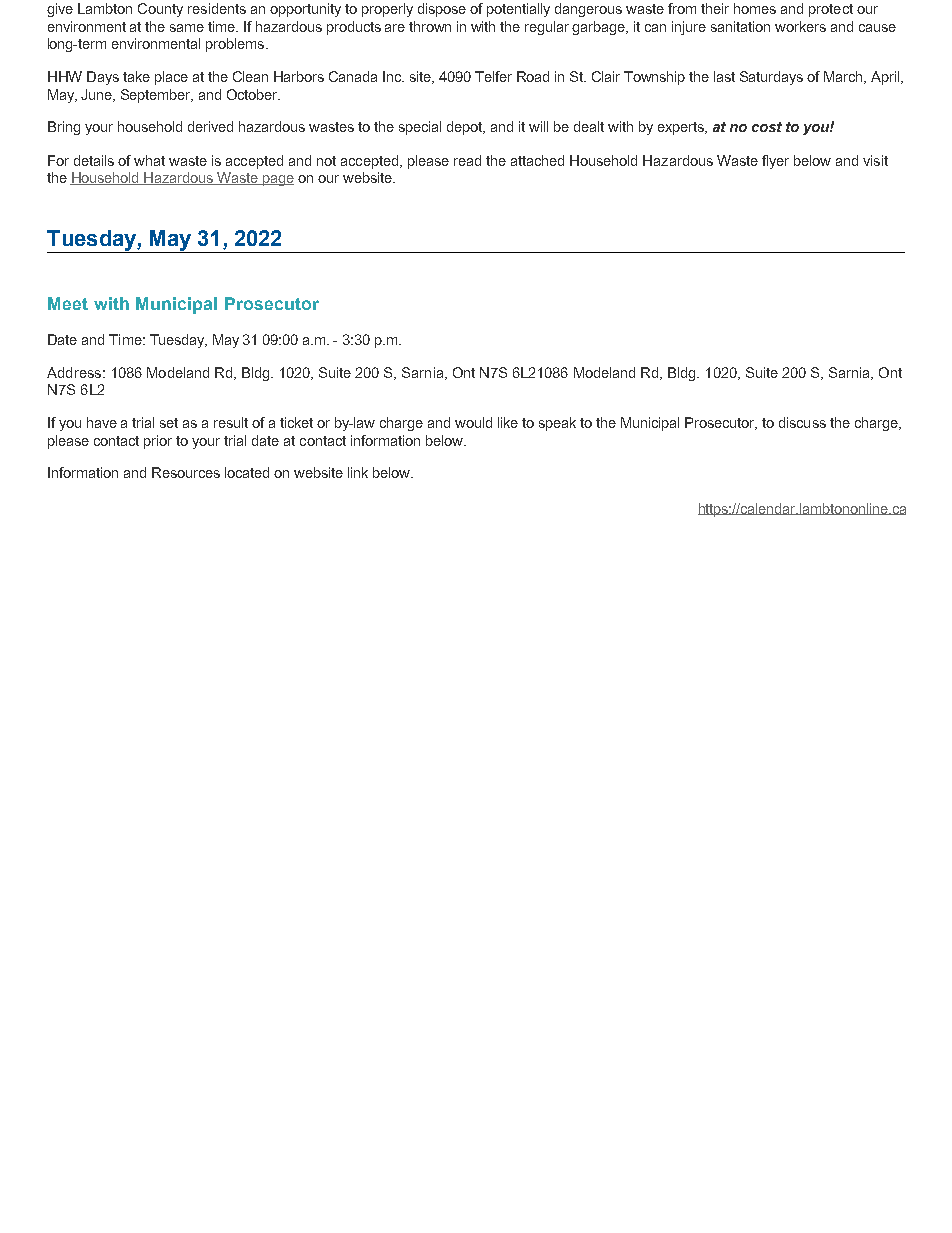  What do you see at coordinates (800, 26) in the page?
I see `workers` at bounding box center [800, 26].
